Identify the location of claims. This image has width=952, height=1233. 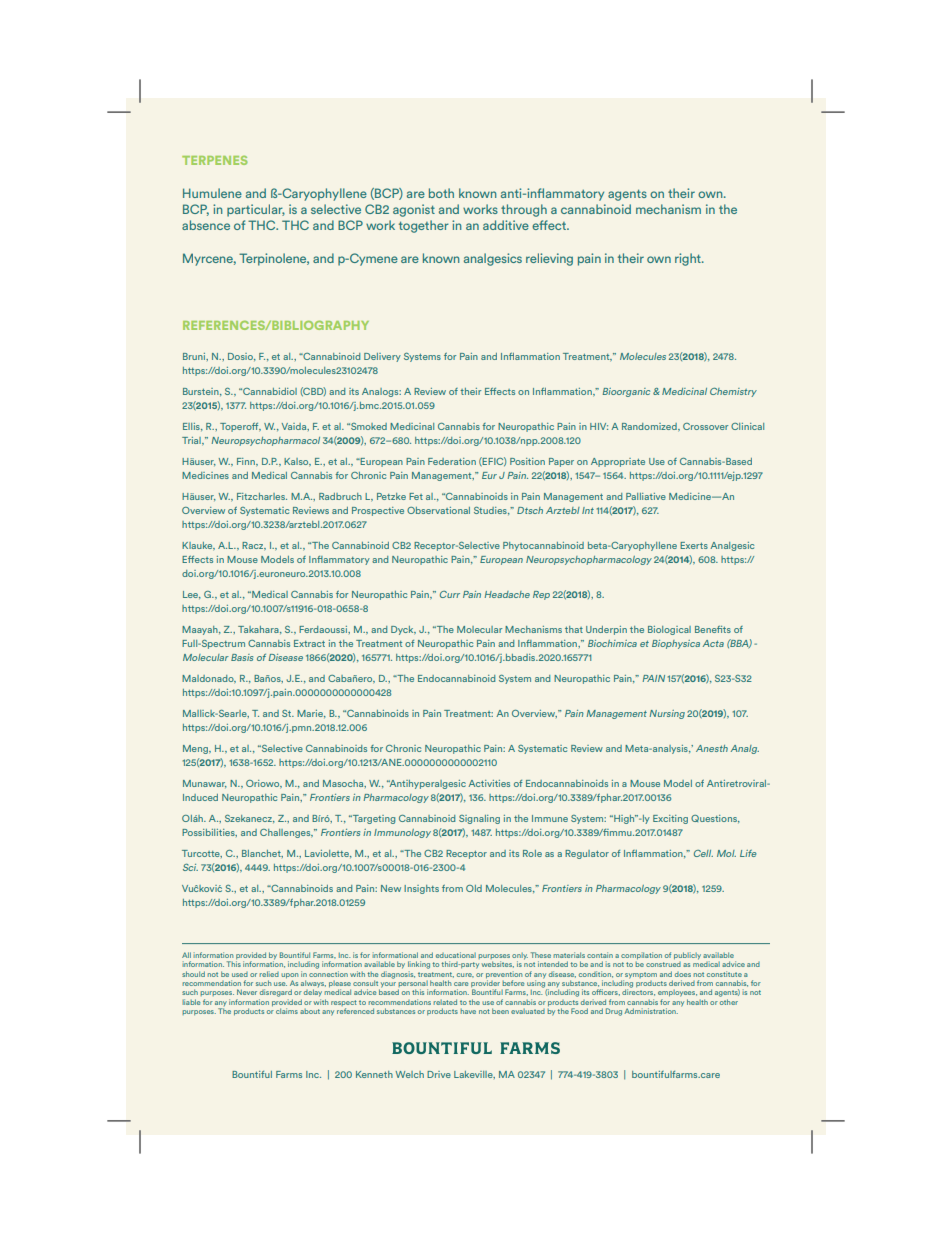
(287, 1011).
